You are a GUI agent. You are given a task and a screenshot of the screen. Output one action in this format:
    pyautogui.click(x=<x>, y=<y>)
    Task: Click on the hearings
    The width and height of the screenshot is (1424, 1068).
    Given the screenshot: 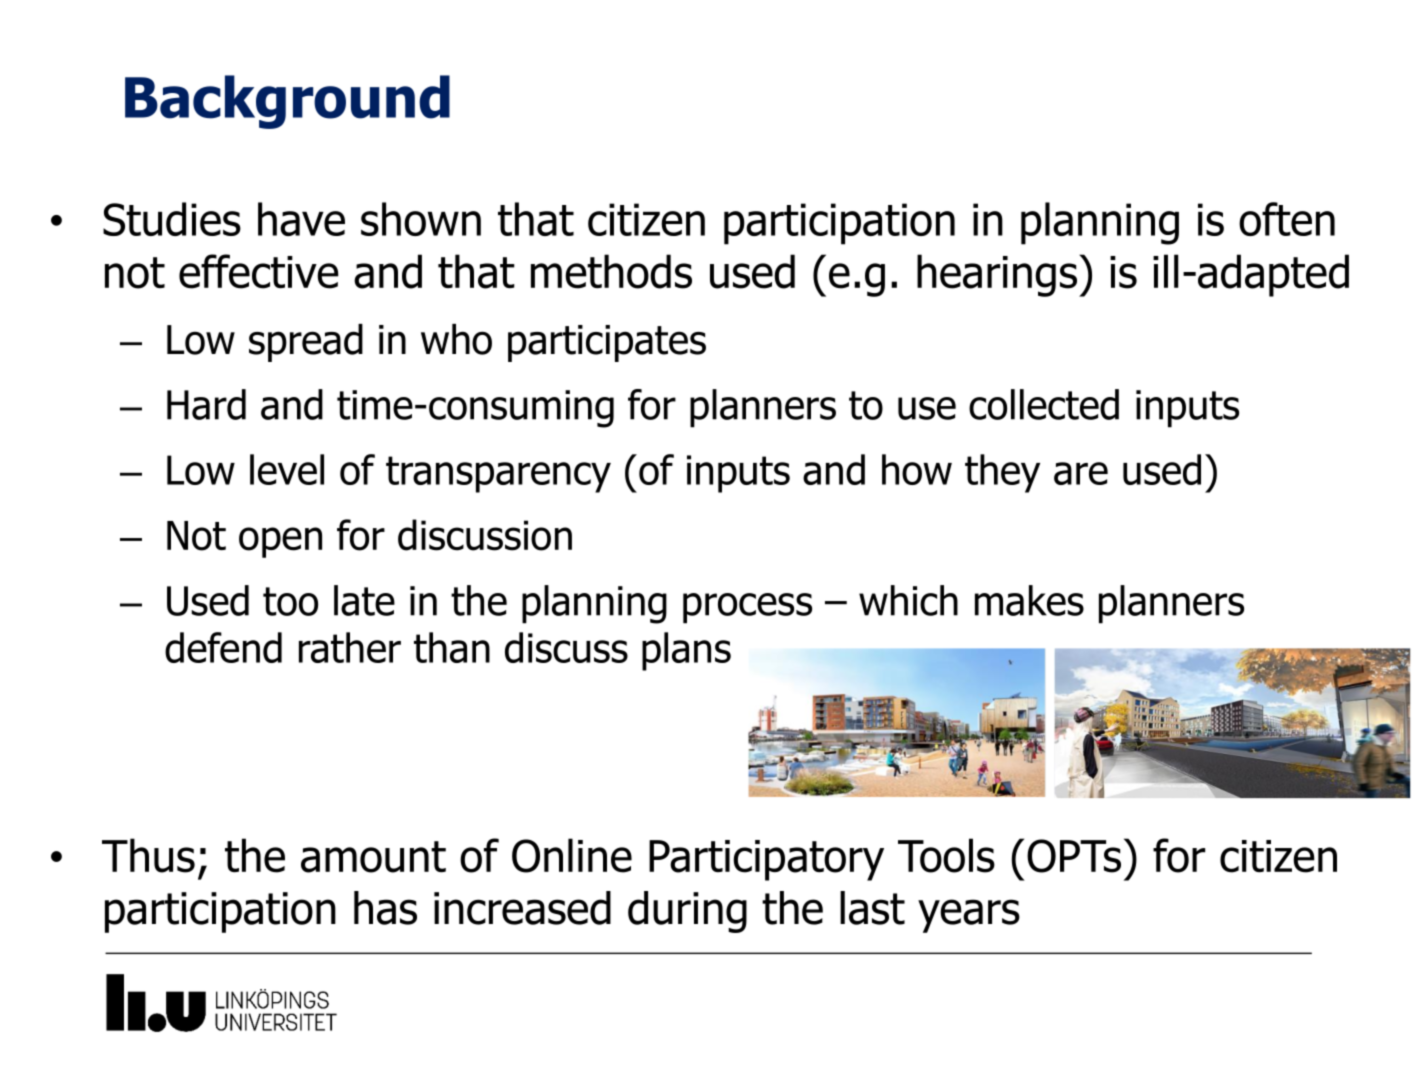 What is the action you would take?
    pyautogui.click(x=997, y=275)
